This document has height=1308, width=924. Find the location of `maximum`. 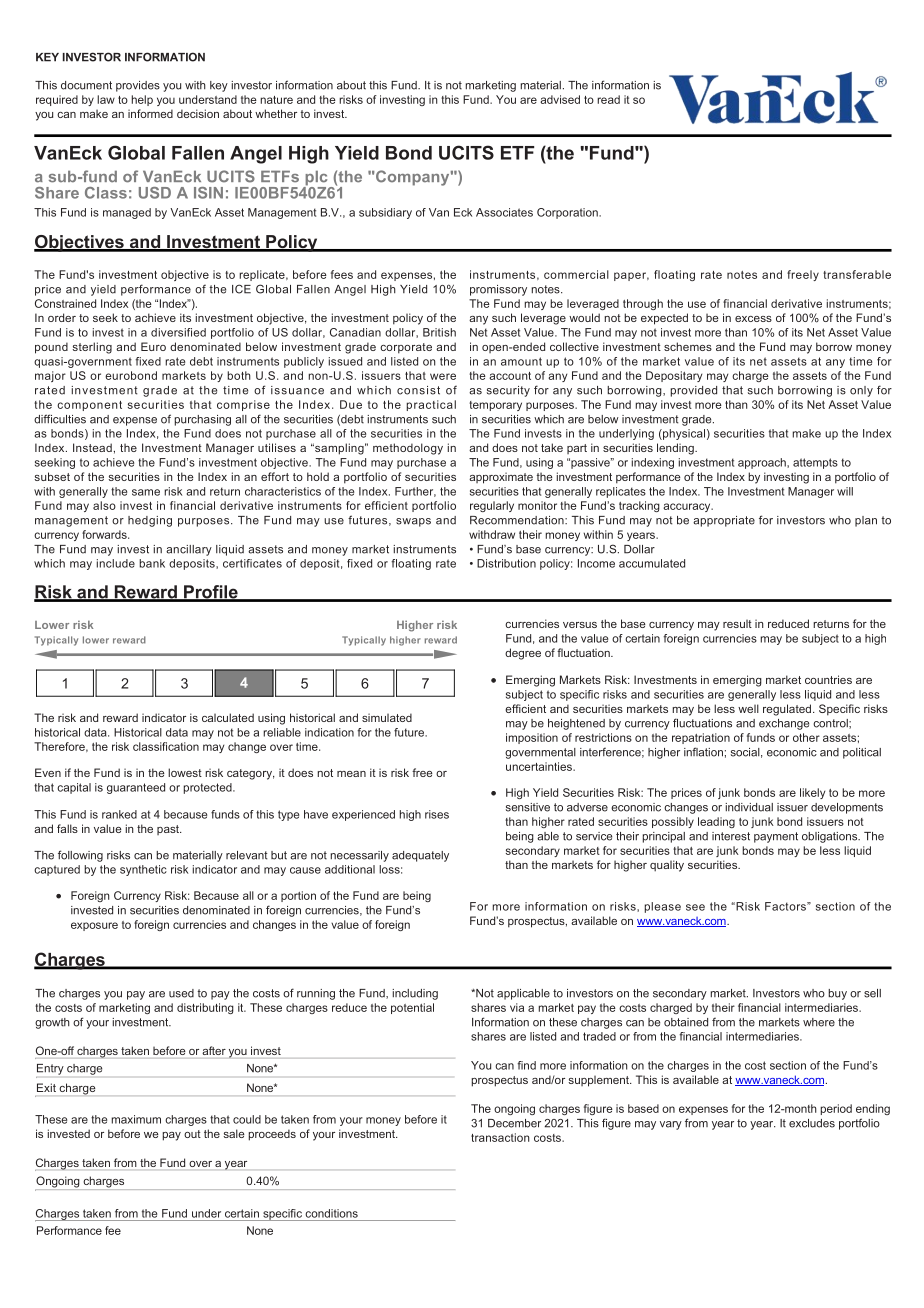

maximum is located at coordinates (136, 1119).
